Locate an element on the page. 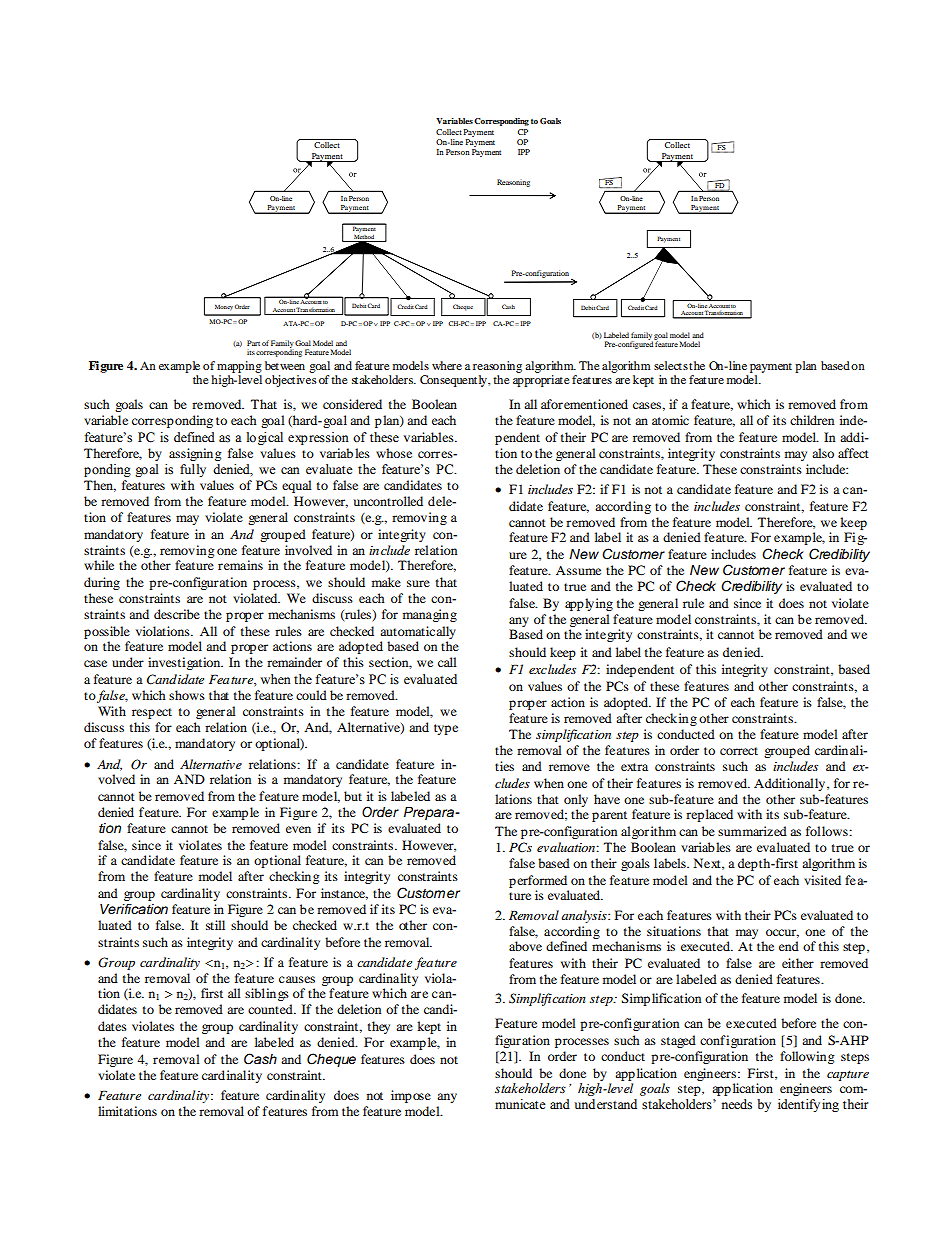  where is located at coordinates (447, 365).
